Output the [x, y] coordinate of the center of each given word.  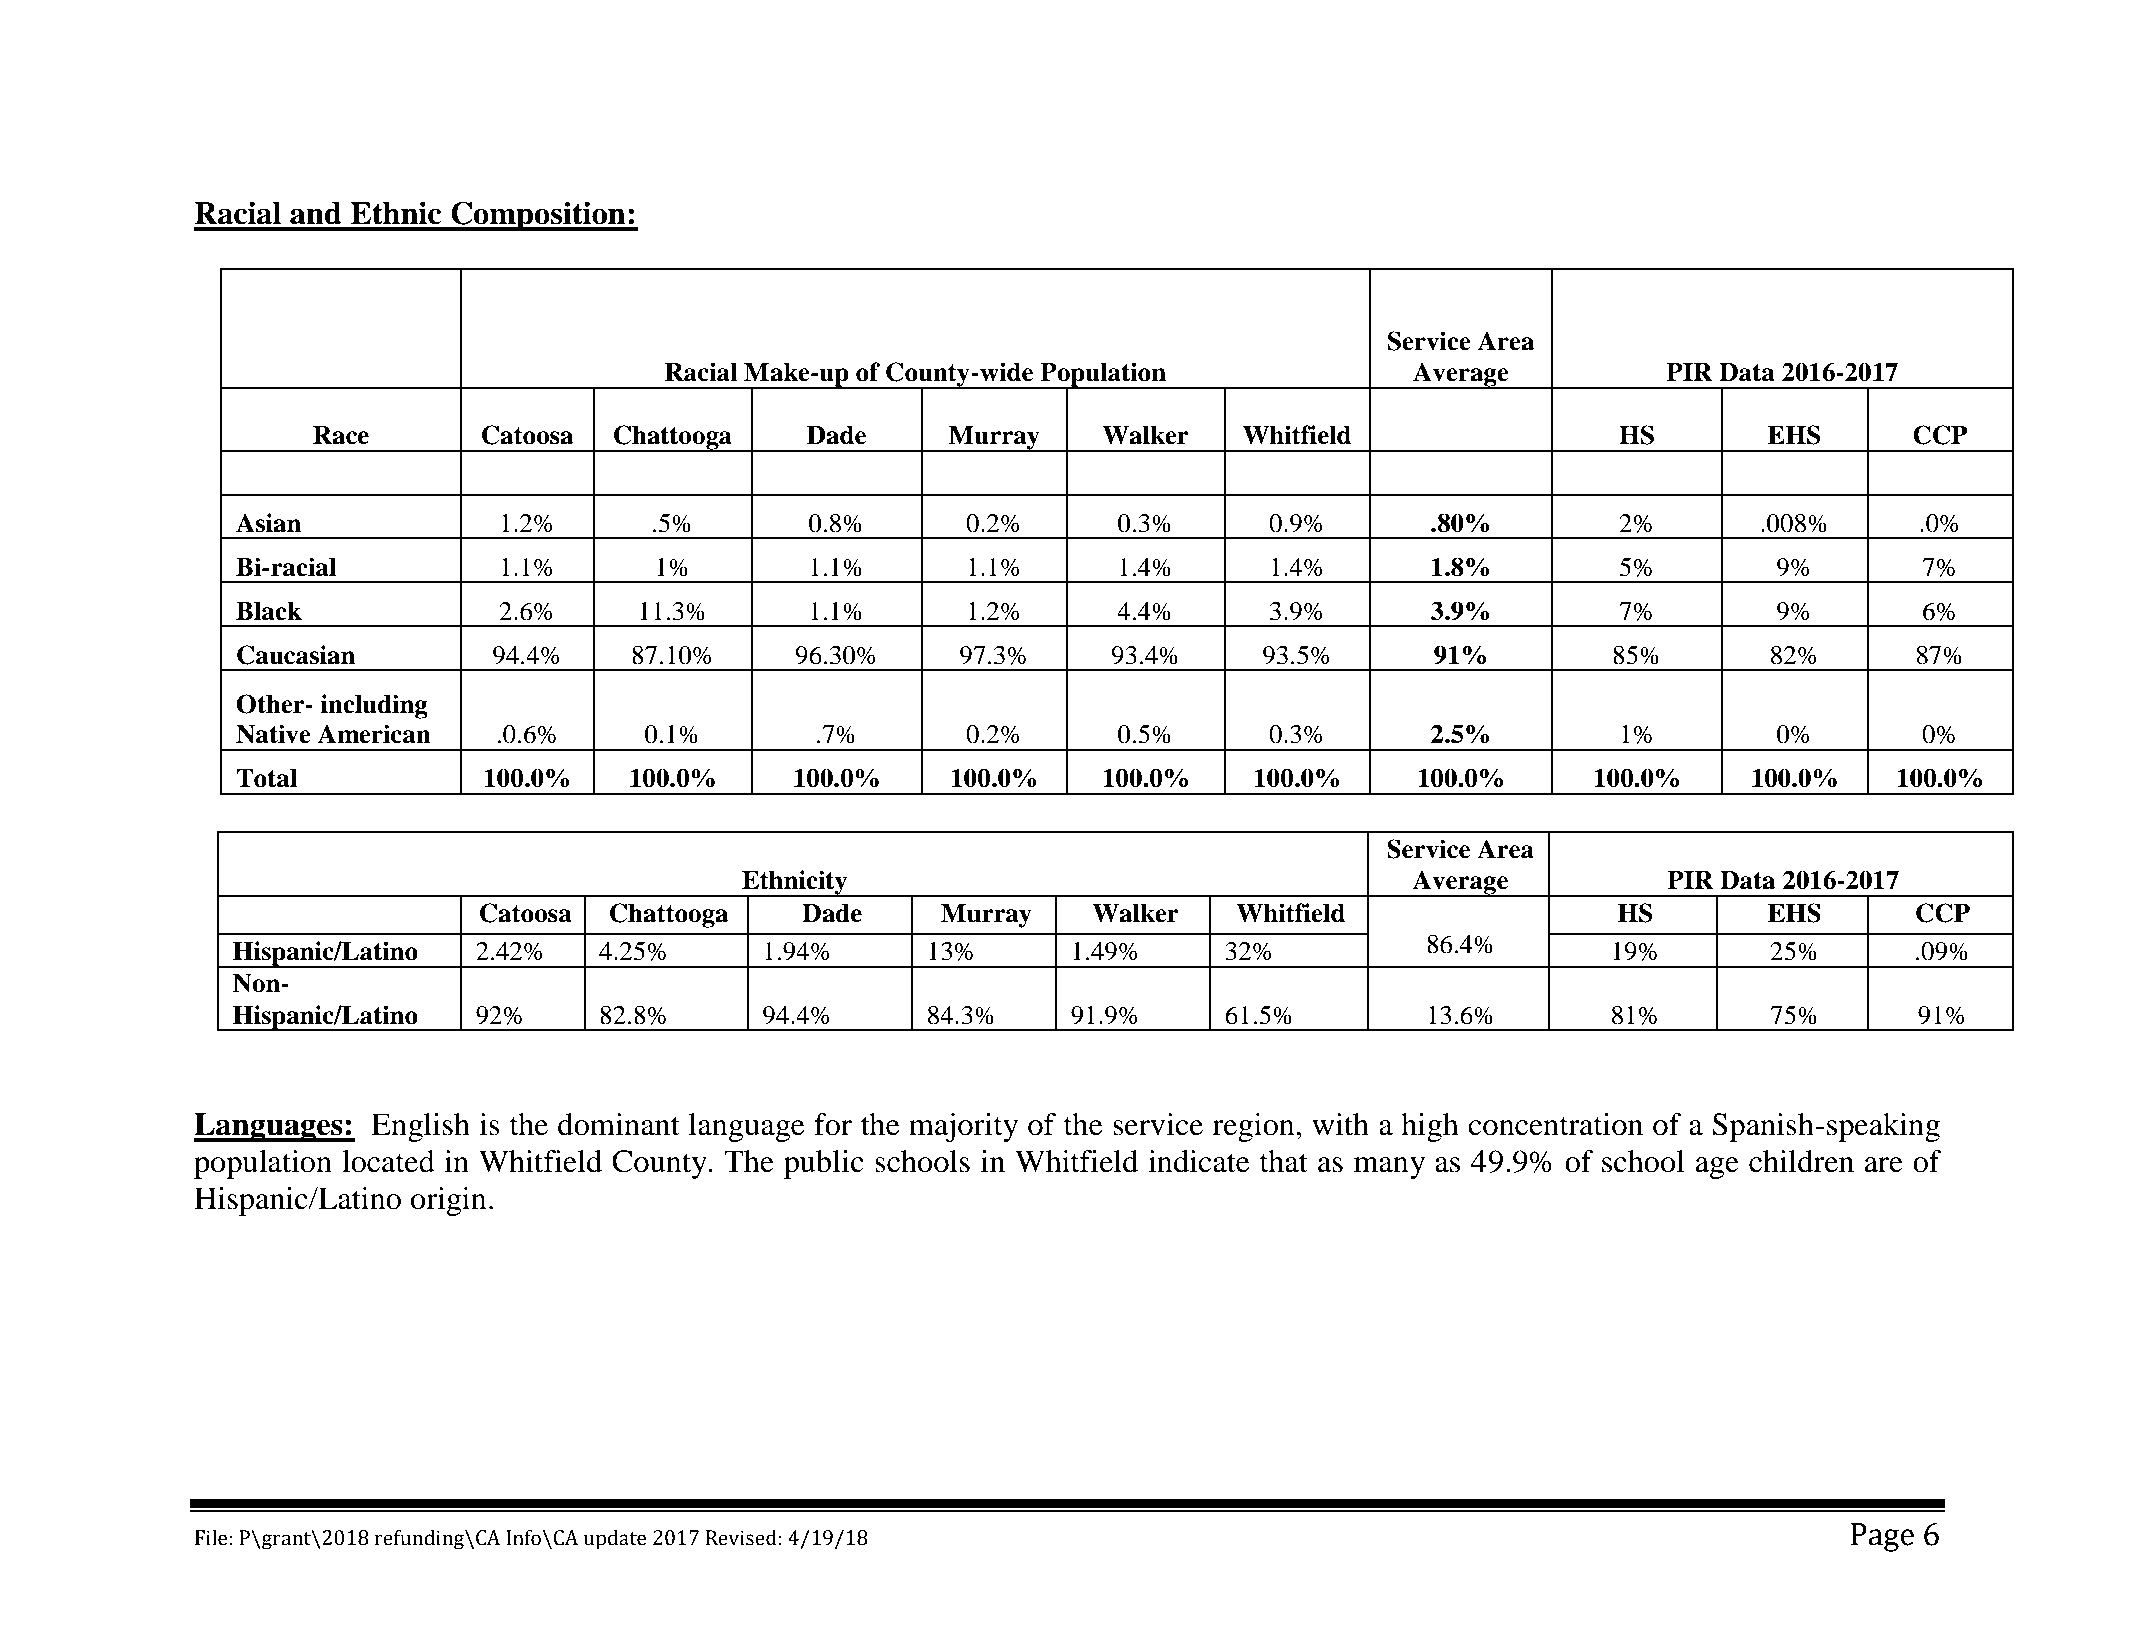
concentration [1555, 1124]
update [615, 1539]
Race [341, 435]
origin [449, 1201]
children [1801, 1161]
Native [273, 734]
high [1430, 1127]
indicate [1199, 1161]
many [1389, 1168]
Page [1882, 1537]
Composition [538, 216]
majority [963, 1127]
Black [269, 611]
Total [266, 778]
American [374, 734]
